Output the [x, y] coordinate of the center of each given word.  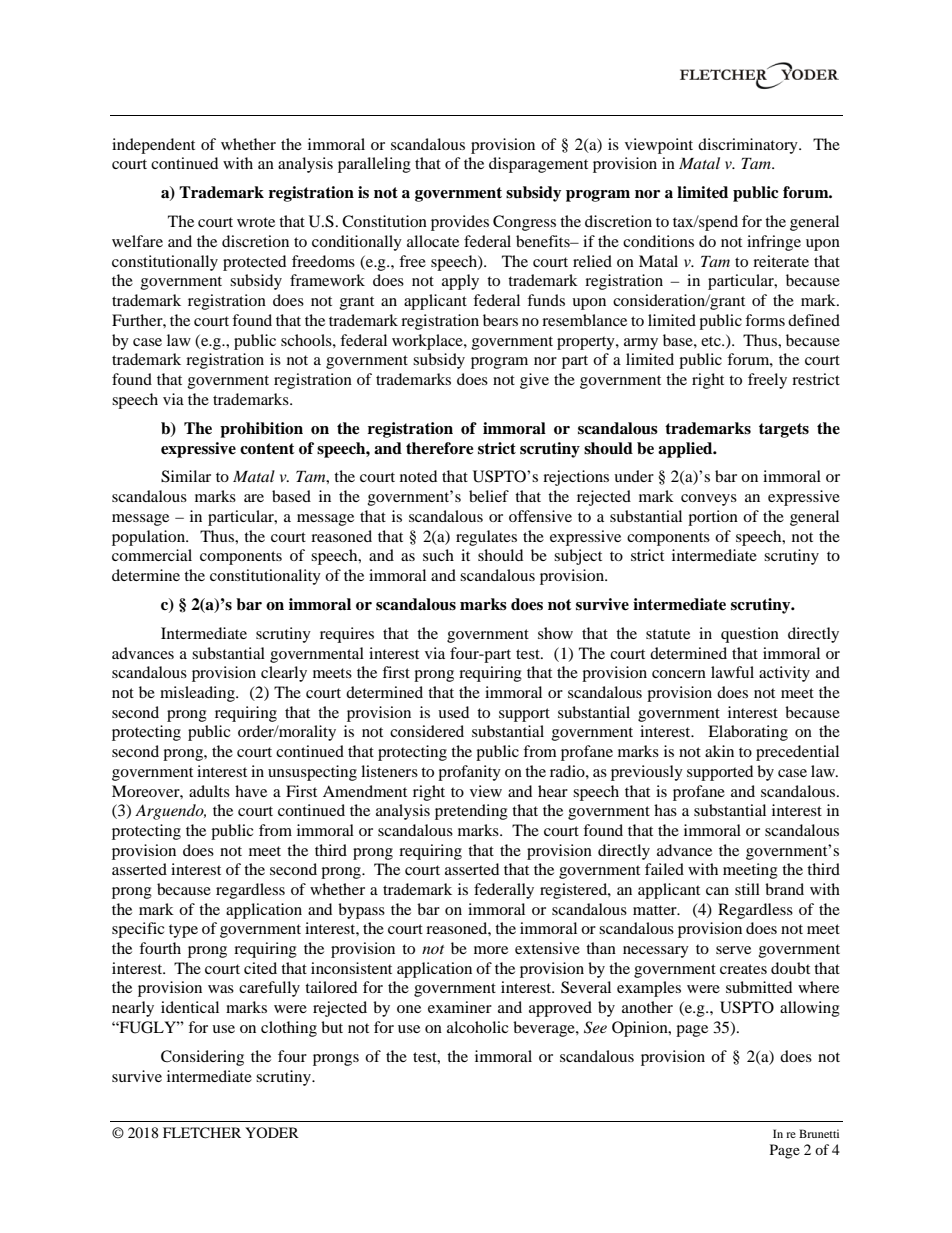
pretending [471, 812]
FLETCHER [202, 1133]
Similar [186, 476]
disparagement [538, 165]
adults [209, 791]
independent [153, 146]
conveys [709, 500]
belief [489, 496]
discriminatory [749, 146]
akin [719, 751]
